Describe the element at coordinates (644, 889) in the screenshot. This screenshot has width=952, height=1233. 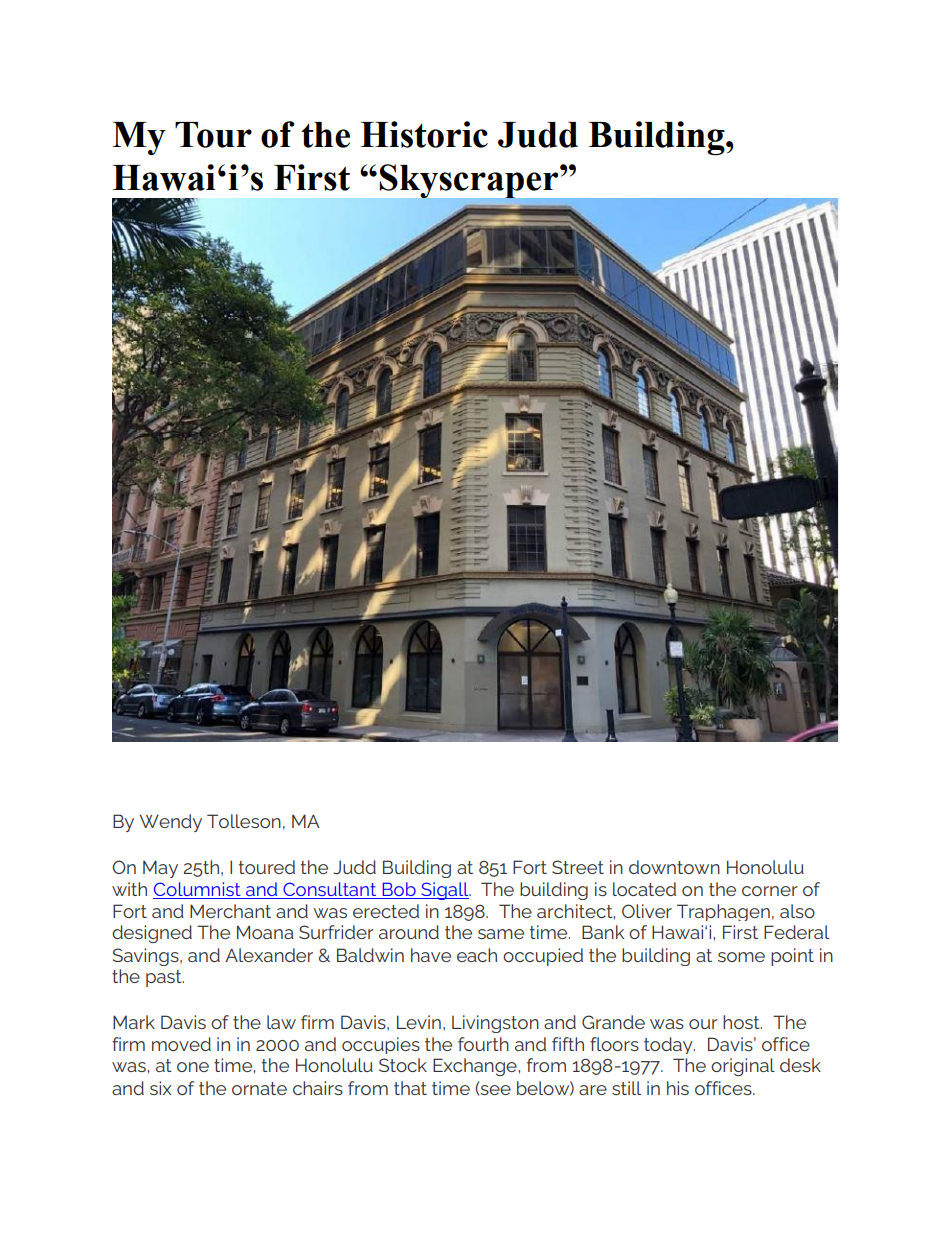
I see `located` at that location.
